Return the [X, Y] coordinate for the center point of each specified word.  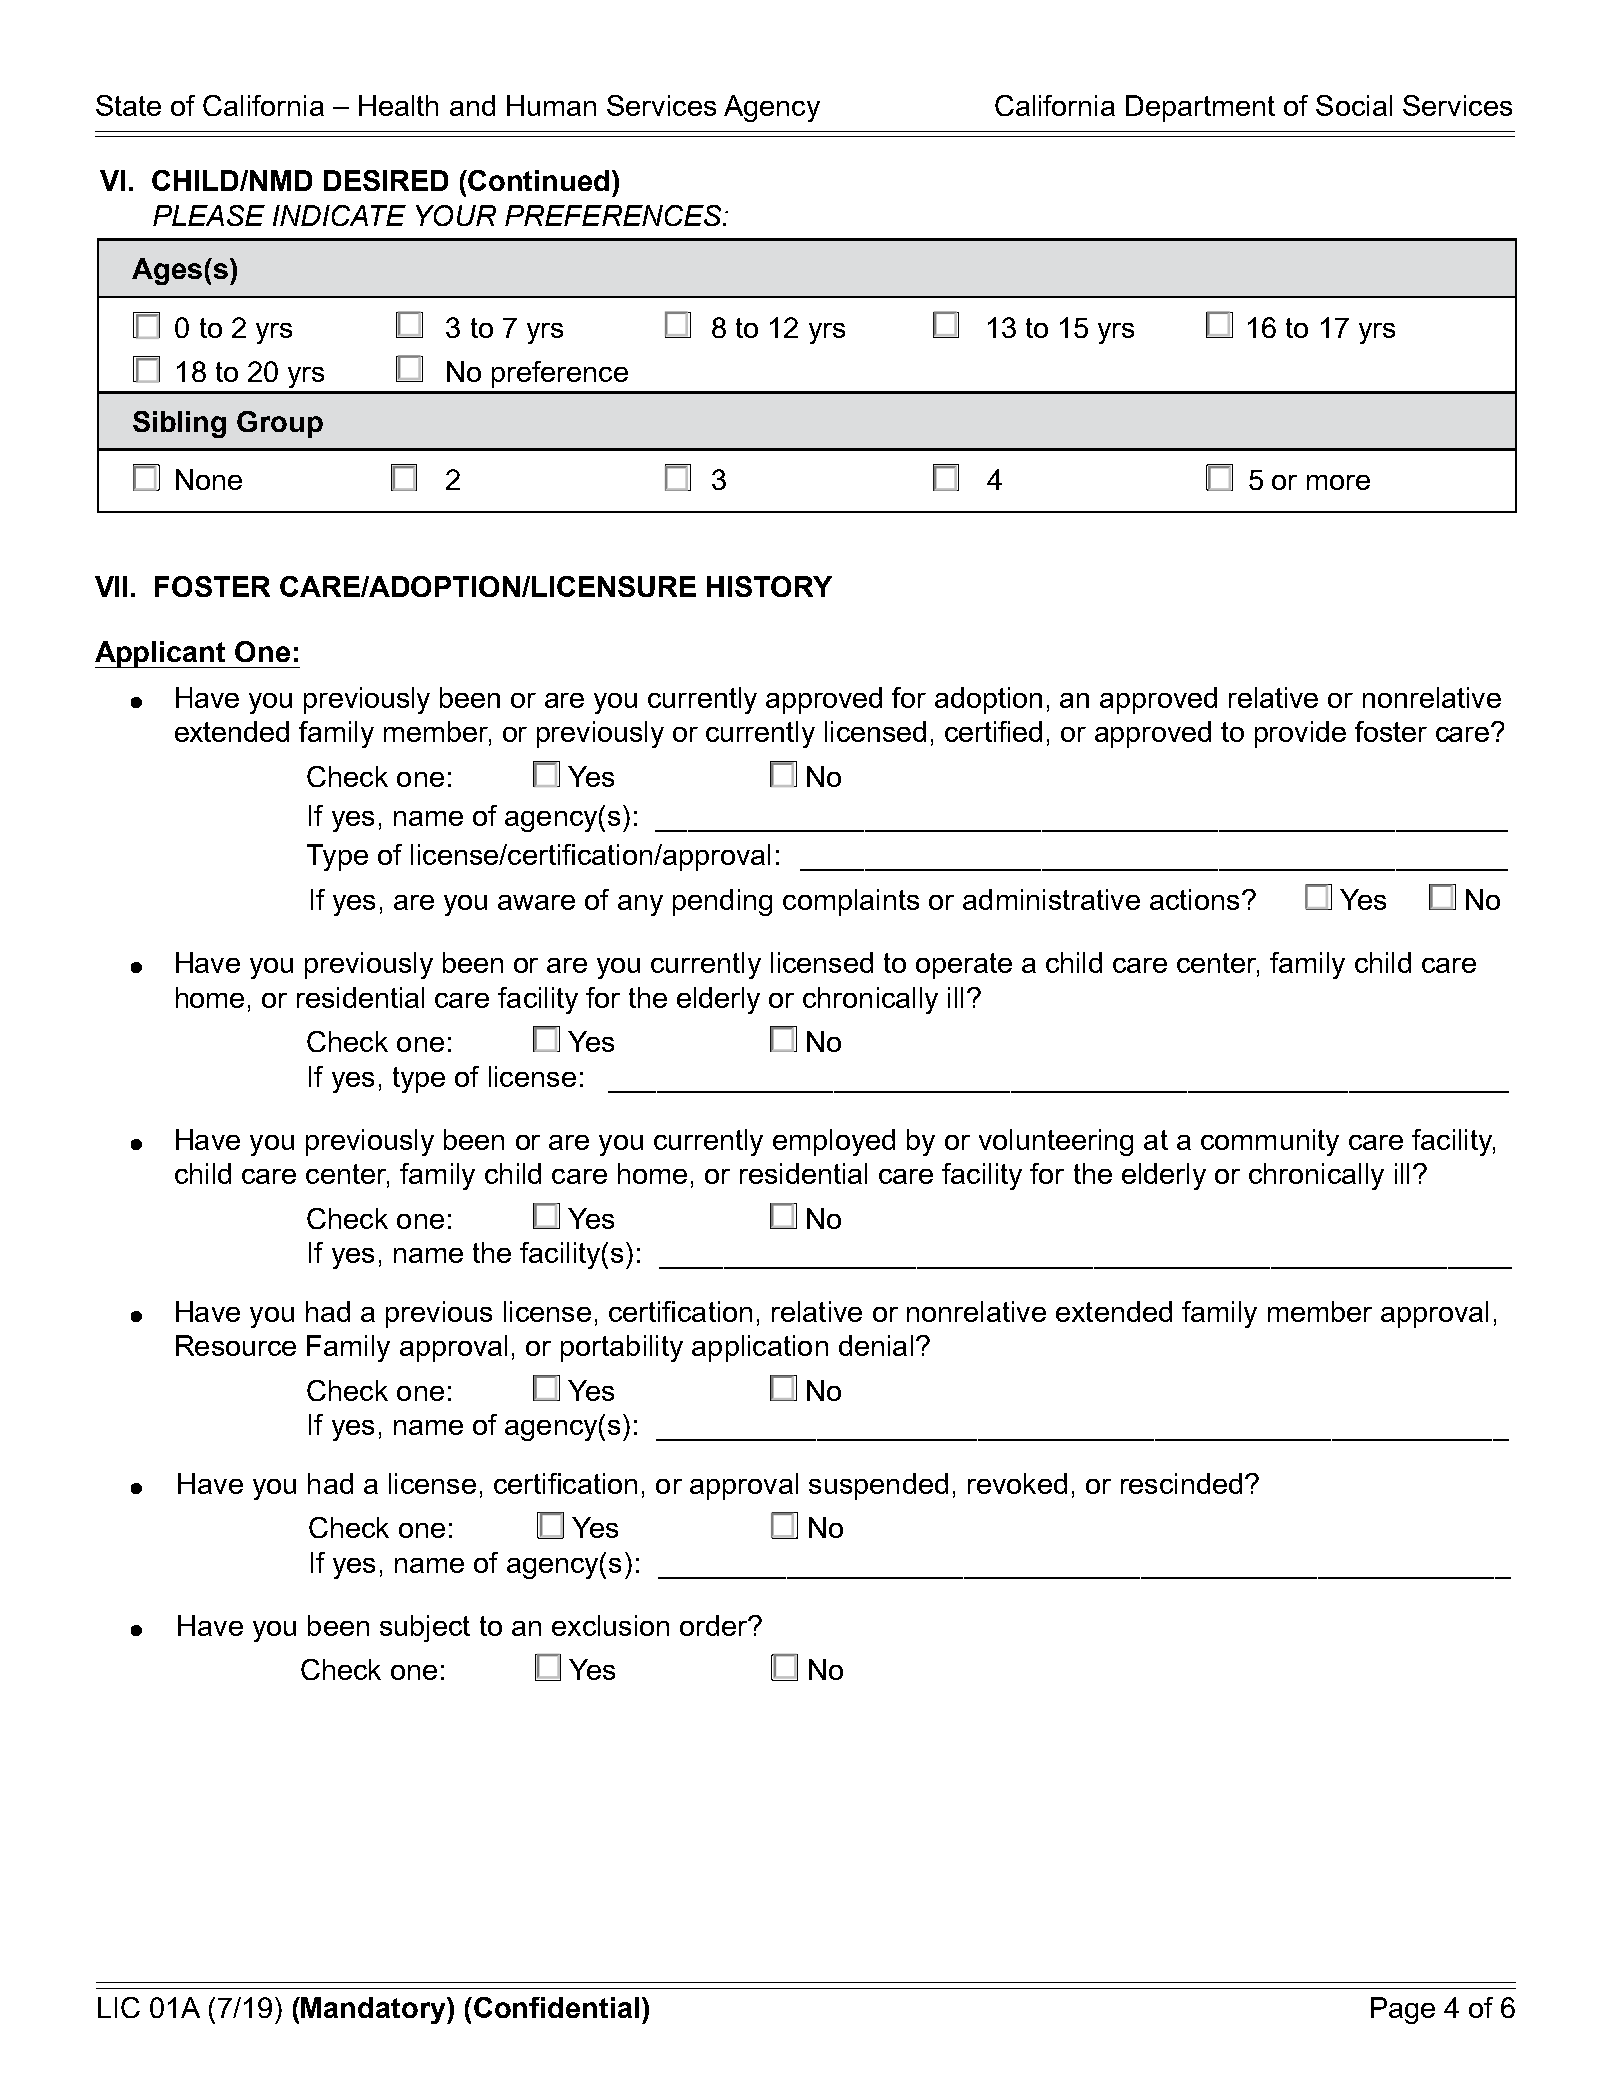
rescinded [1181, 1483]
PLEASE [209, 215]
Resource [236, 1345]
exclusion [610, 1625]
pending [722, 902]
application [760, 1348]
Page [1403, 2010]
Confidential [556, 2007]
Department [1200, 108]
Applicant [162, 654]
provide [1300, 734]
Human [551, 105]
